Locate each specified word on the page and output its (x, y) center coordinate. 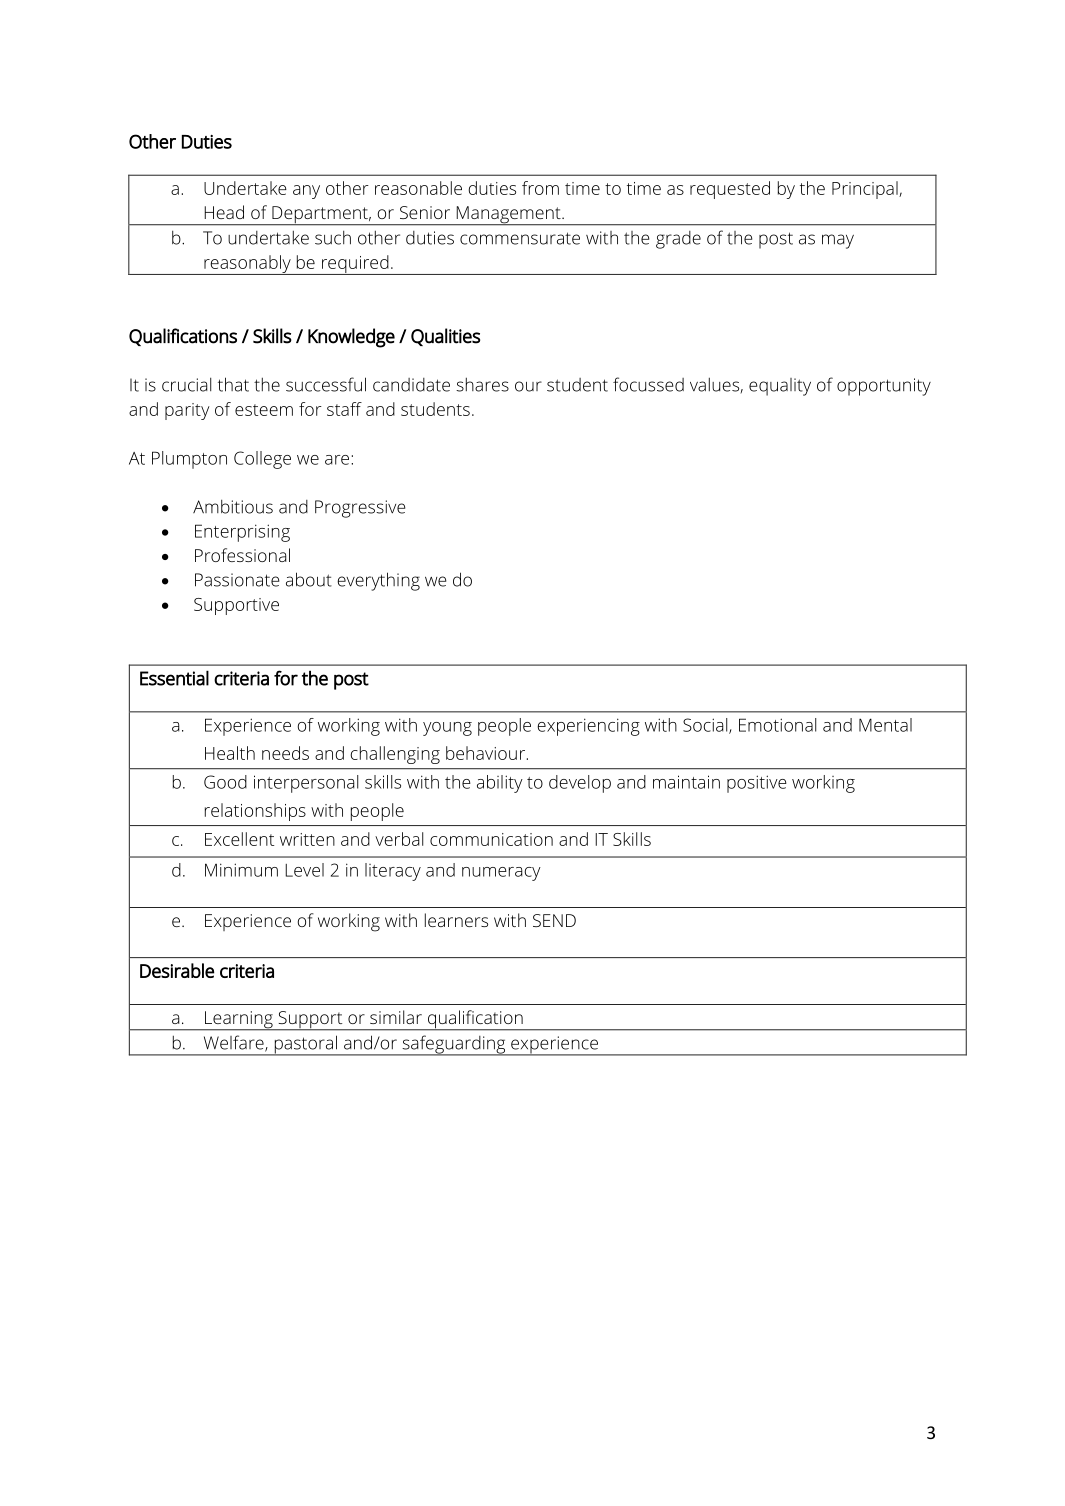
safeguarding (454, 1045)
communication (491, 839)
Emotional (777, 725)
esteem (264, 410)
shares (482, 384)
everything (378, 581)
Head (224, 212)
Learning (239, 1021)
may (838, 241)
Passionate (237, 580)
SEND (554, 920)
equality (780, 387)
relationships (255, 812)
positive (757, 784)
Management (508, 216)
